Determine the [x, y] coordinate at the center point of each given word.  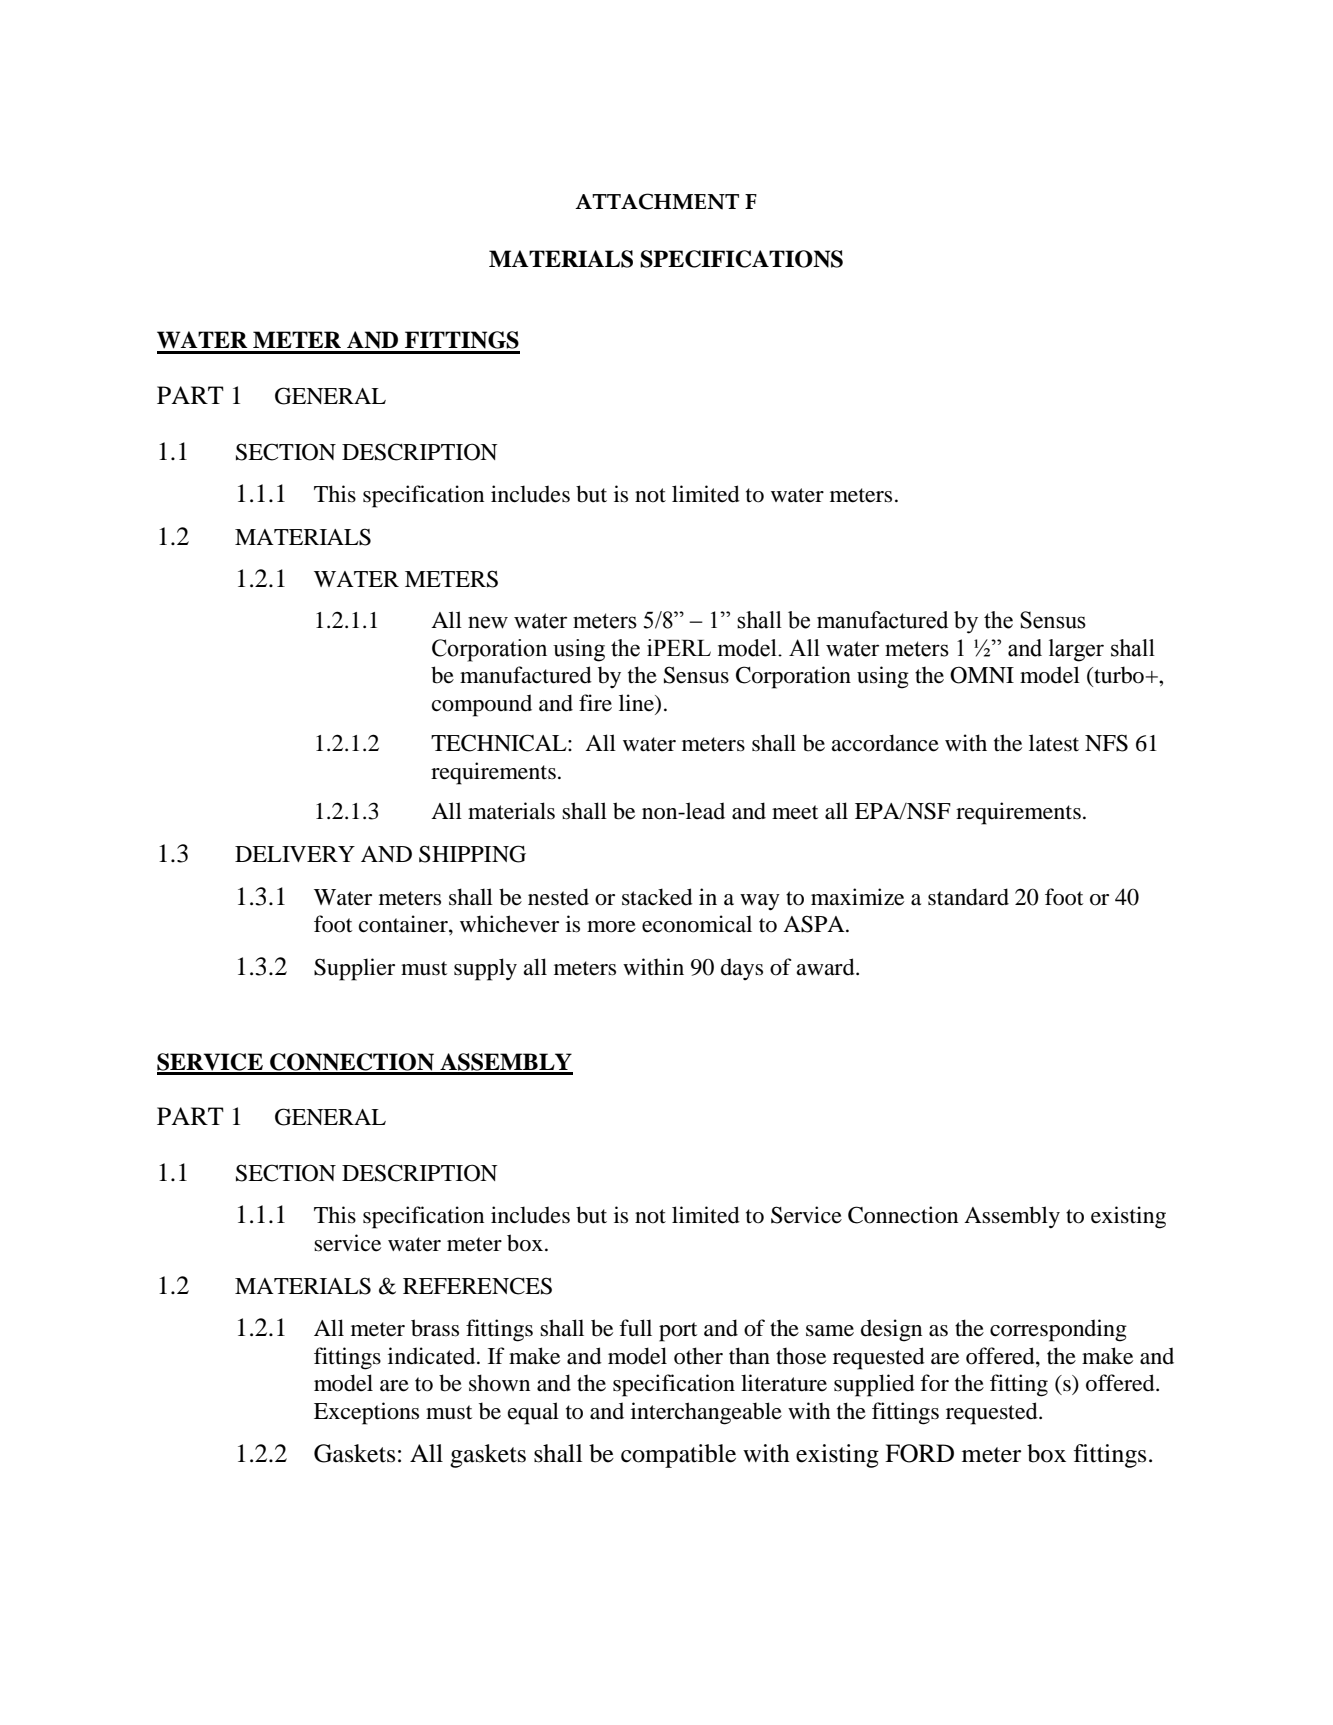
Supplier [354, 969]
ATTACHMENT [657, 201]
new [488, 622]
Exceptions [366, 1413]
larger [1076, 650]
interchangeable [706, 1413]
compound [482, 705]
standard [968, 897]
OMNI [982, 675]
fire [595, 703]
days [742, 969]
